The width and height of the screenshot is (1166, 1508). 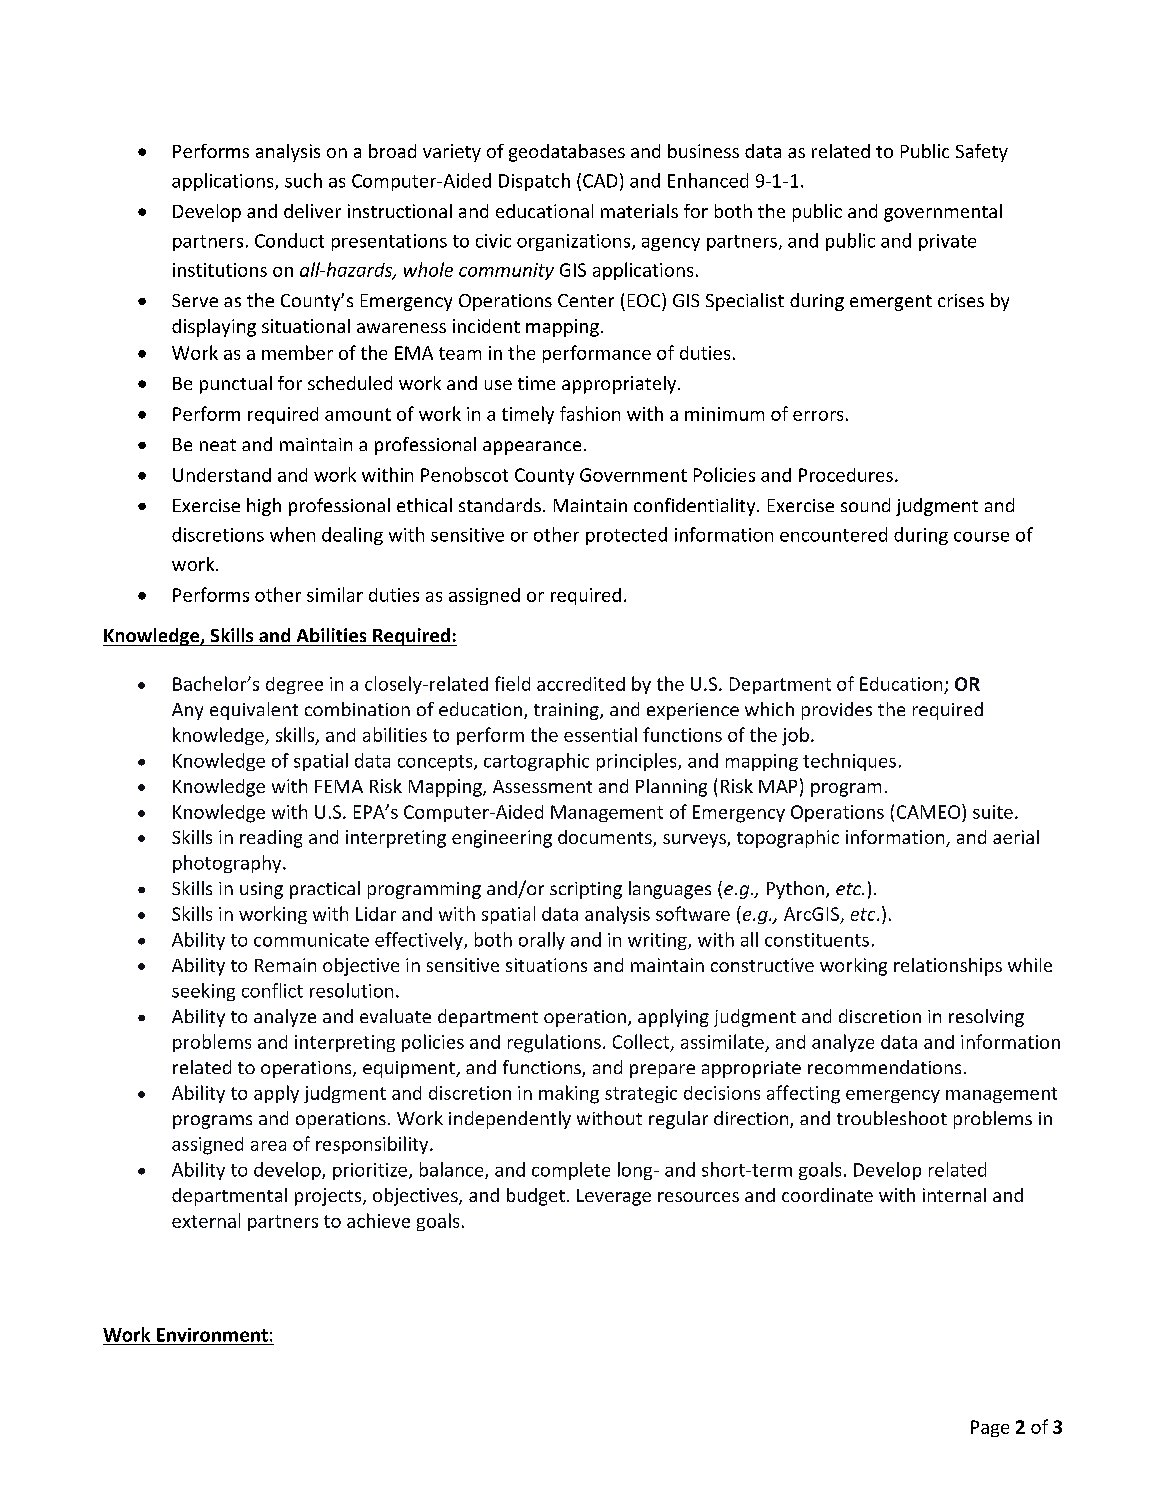 What do you see at coordinates (261, 890) in the screenshot?
I see `using` at bounding box center [261, 890].
